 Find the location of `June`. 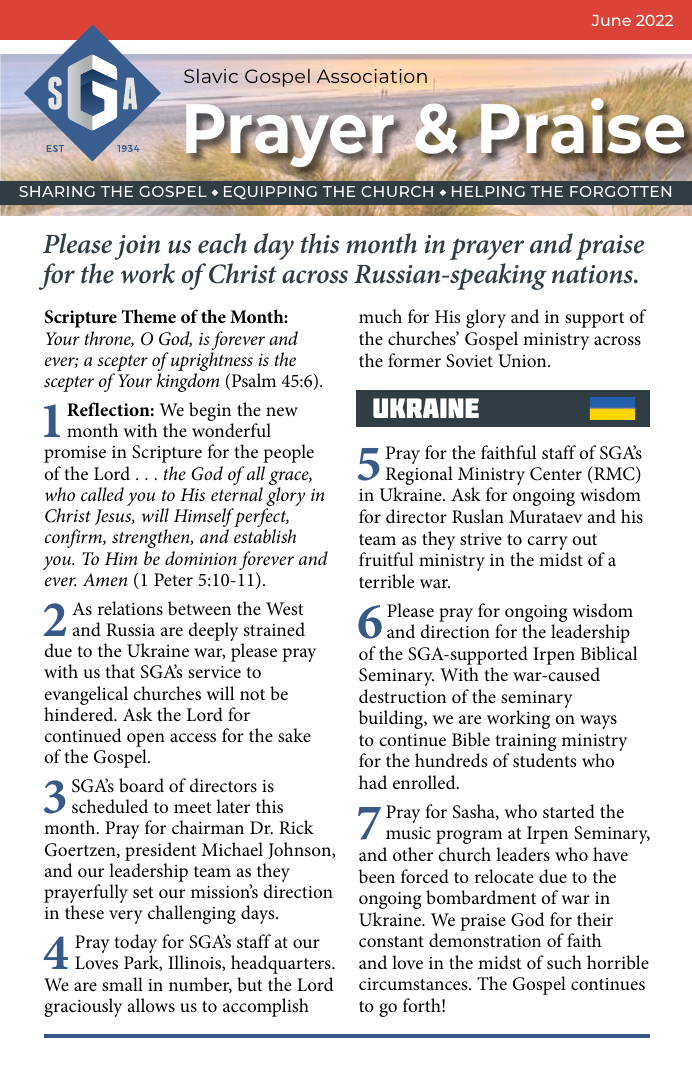

June is located at coordinates (611, 20).
